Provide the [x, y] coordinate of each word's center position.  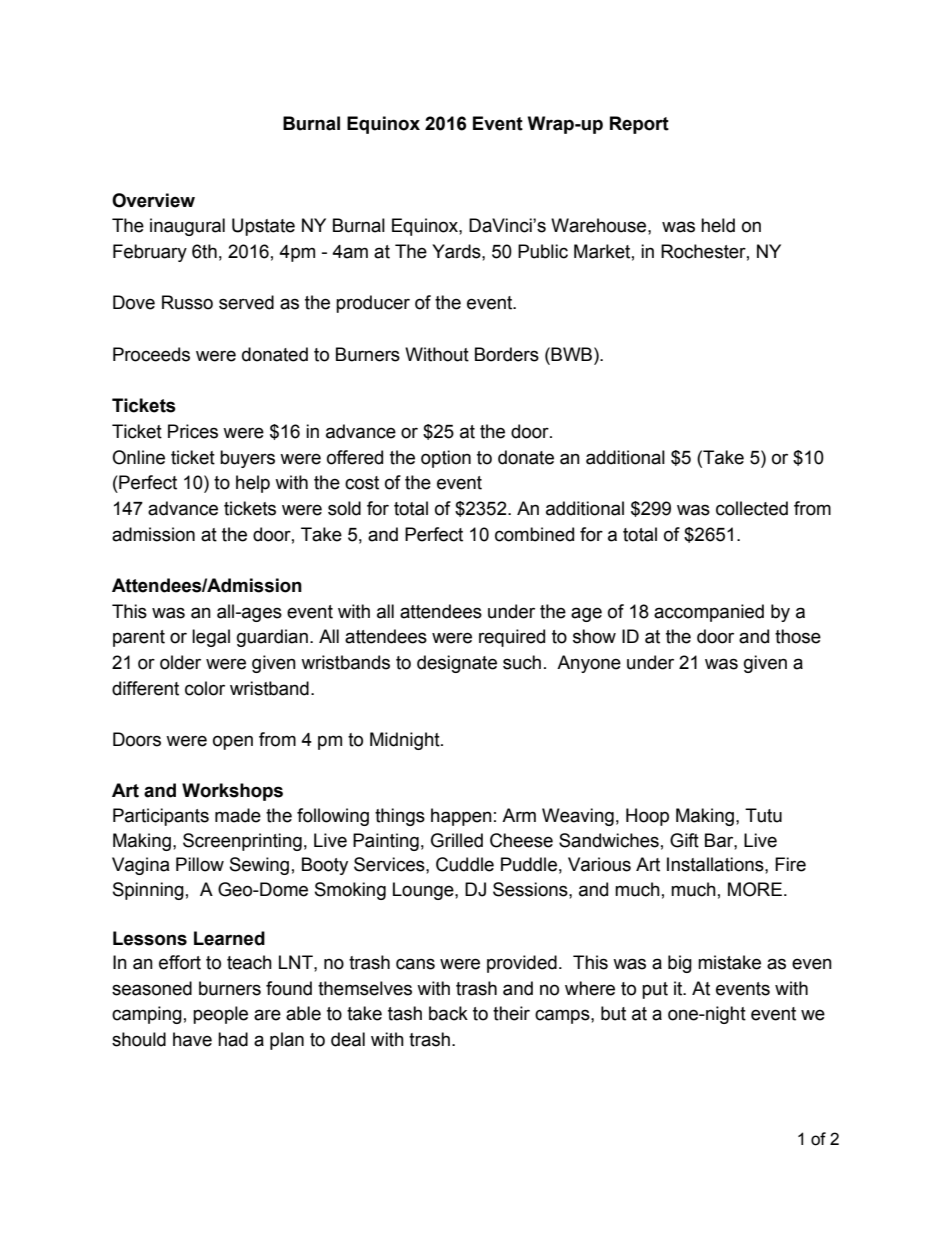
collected [752, 508]
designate [457, 664]
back [448, 1013]
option [446, 459]
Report [639, 125]
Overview [153, 200]
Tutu [763, 815]
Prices [193, 431]
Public [543, 251]
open [233, 742]
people [220, 1015]
